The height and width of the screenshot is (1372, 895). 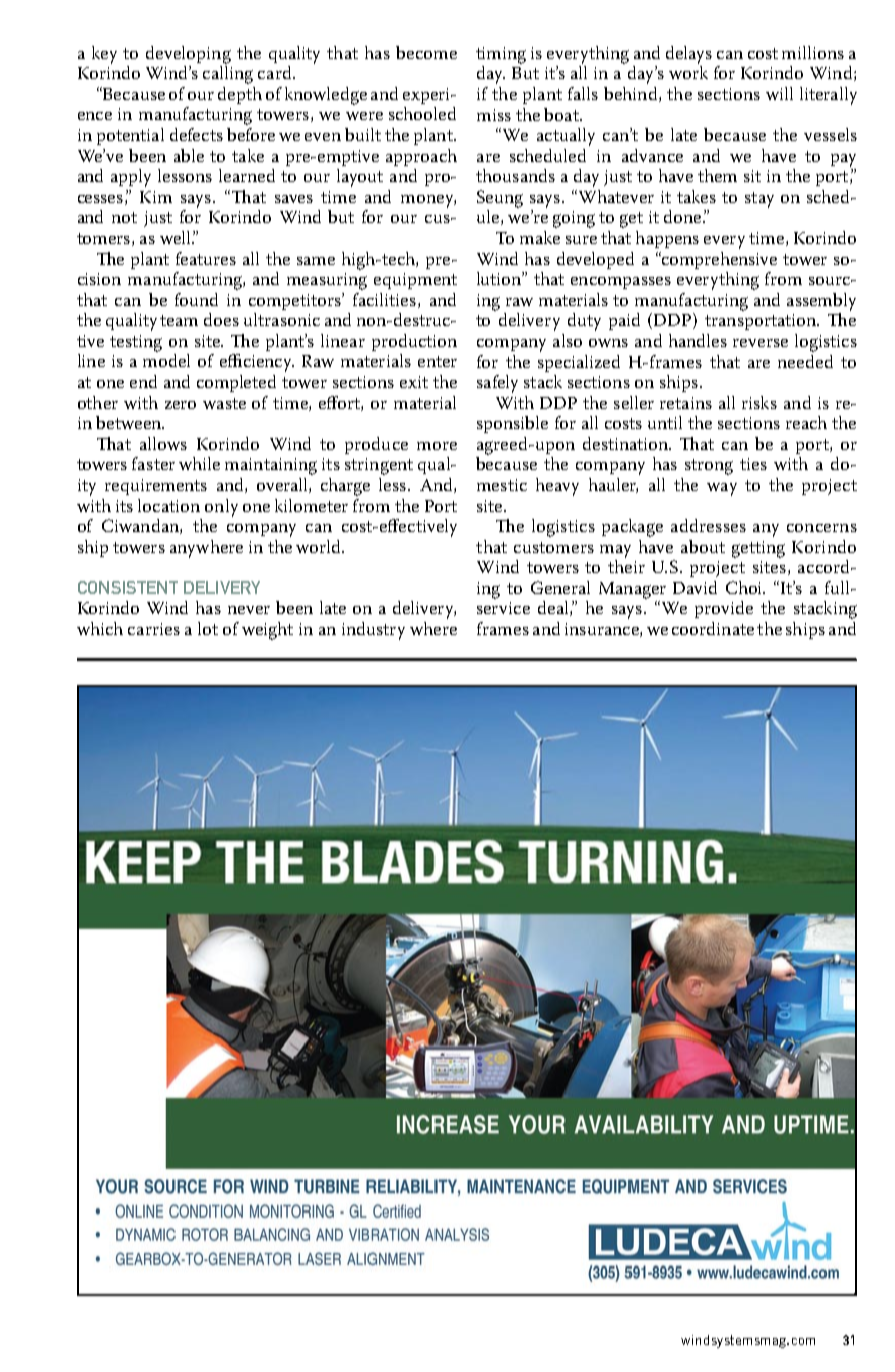 What do you see at coordinates (206, 258) in the screenshot?
I see `features` at bounding box center [206, 258].
